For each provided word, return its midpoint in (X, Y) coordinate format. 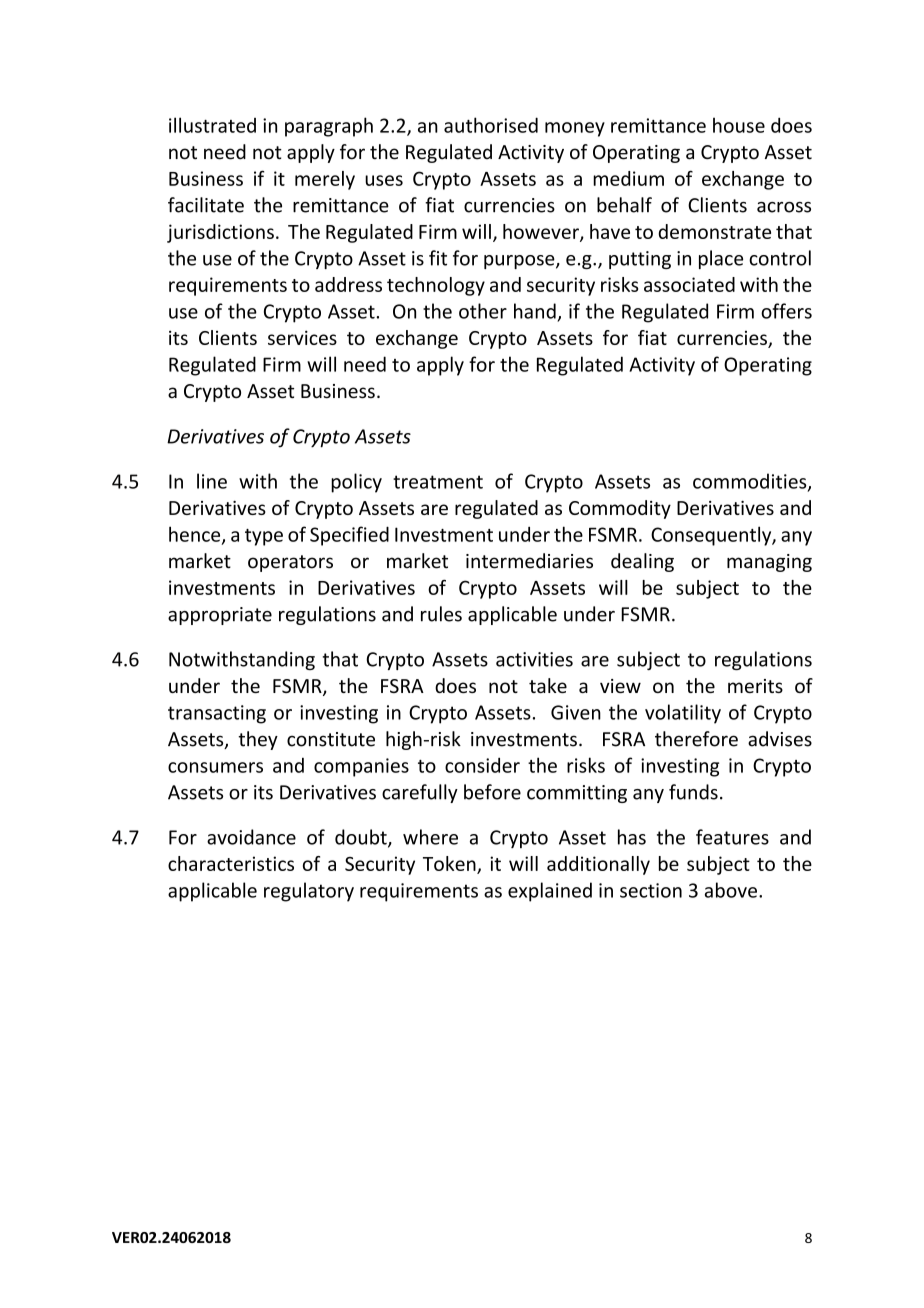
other (483, 311)
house (739, 125)
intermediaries (529, 561)
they (258, 740)
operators (290, 563)
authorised (491, 125)
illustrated (212, 125)
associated (689, 284)
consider (482, 765)
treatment (438, 482)
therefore (696, 739)
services (302, 337)
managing (769, 563)
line (212, 481)
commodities (751, 482)
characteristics (231, 863)
